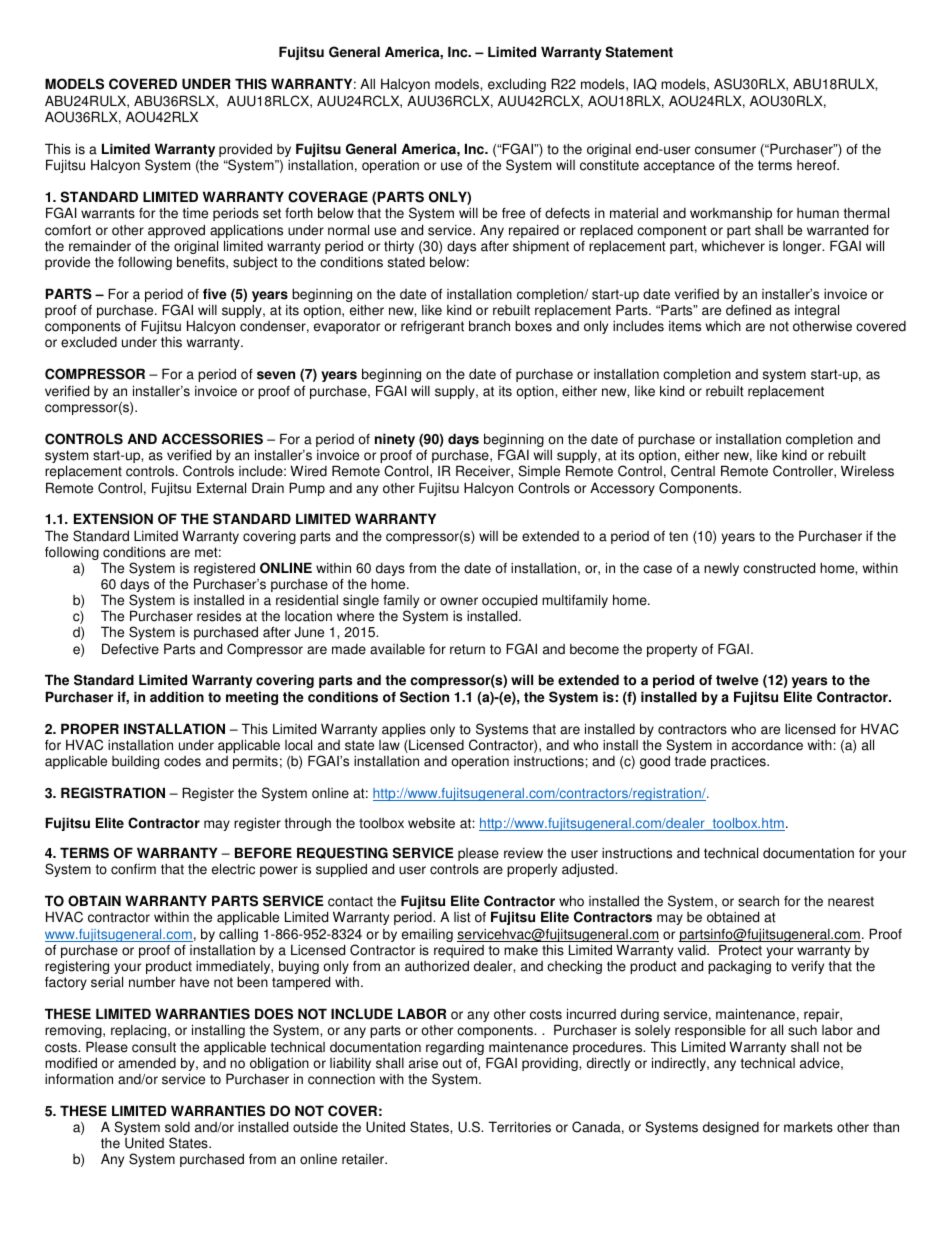 This image has width=952, height=1233. What do you see at coordinates (130, 649) in the image?
I see `Defective` at bounding box center [130, 649].
